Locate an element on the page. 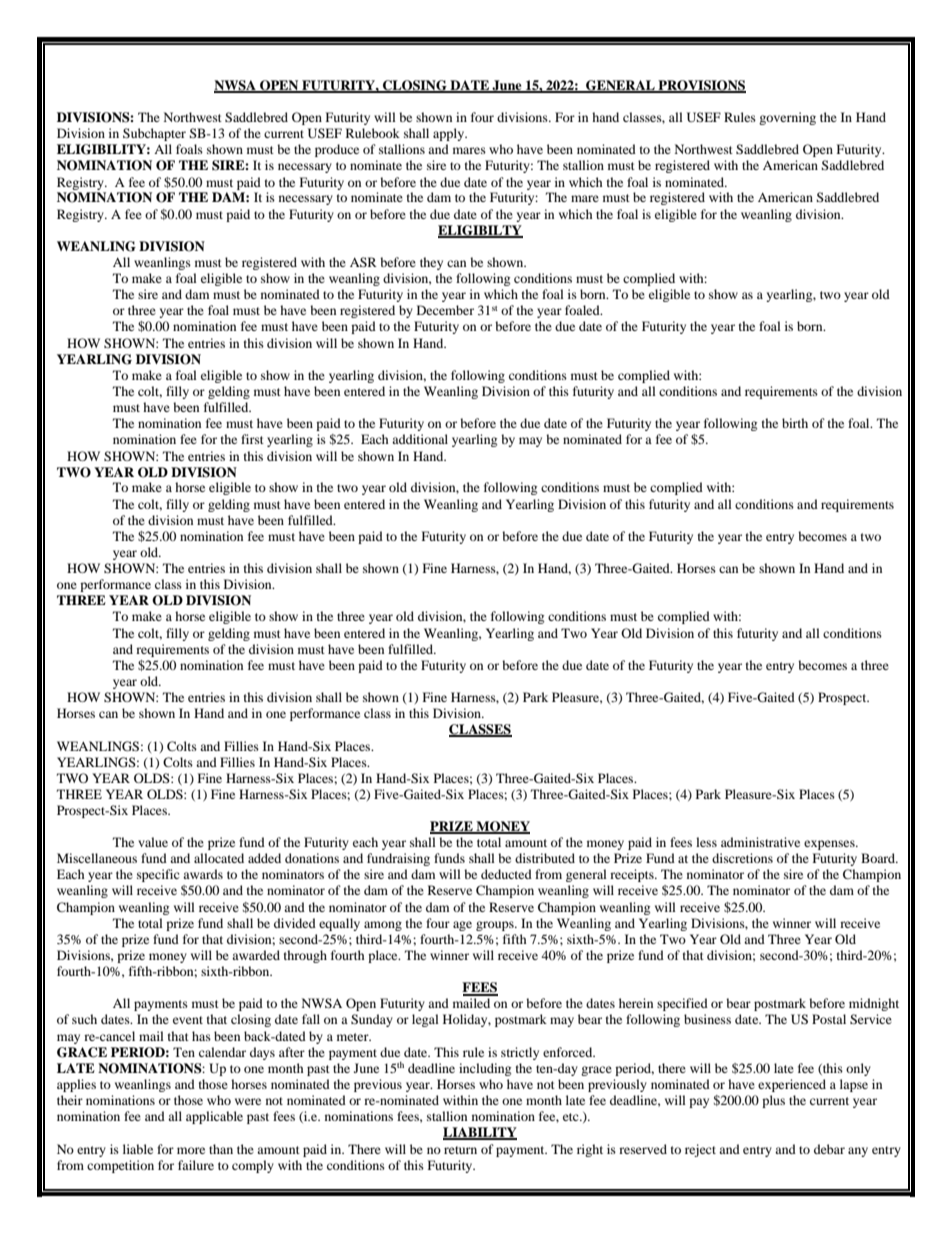 The width and height of the document is (952, 1233). more is located at coordinates (191, 1150).
